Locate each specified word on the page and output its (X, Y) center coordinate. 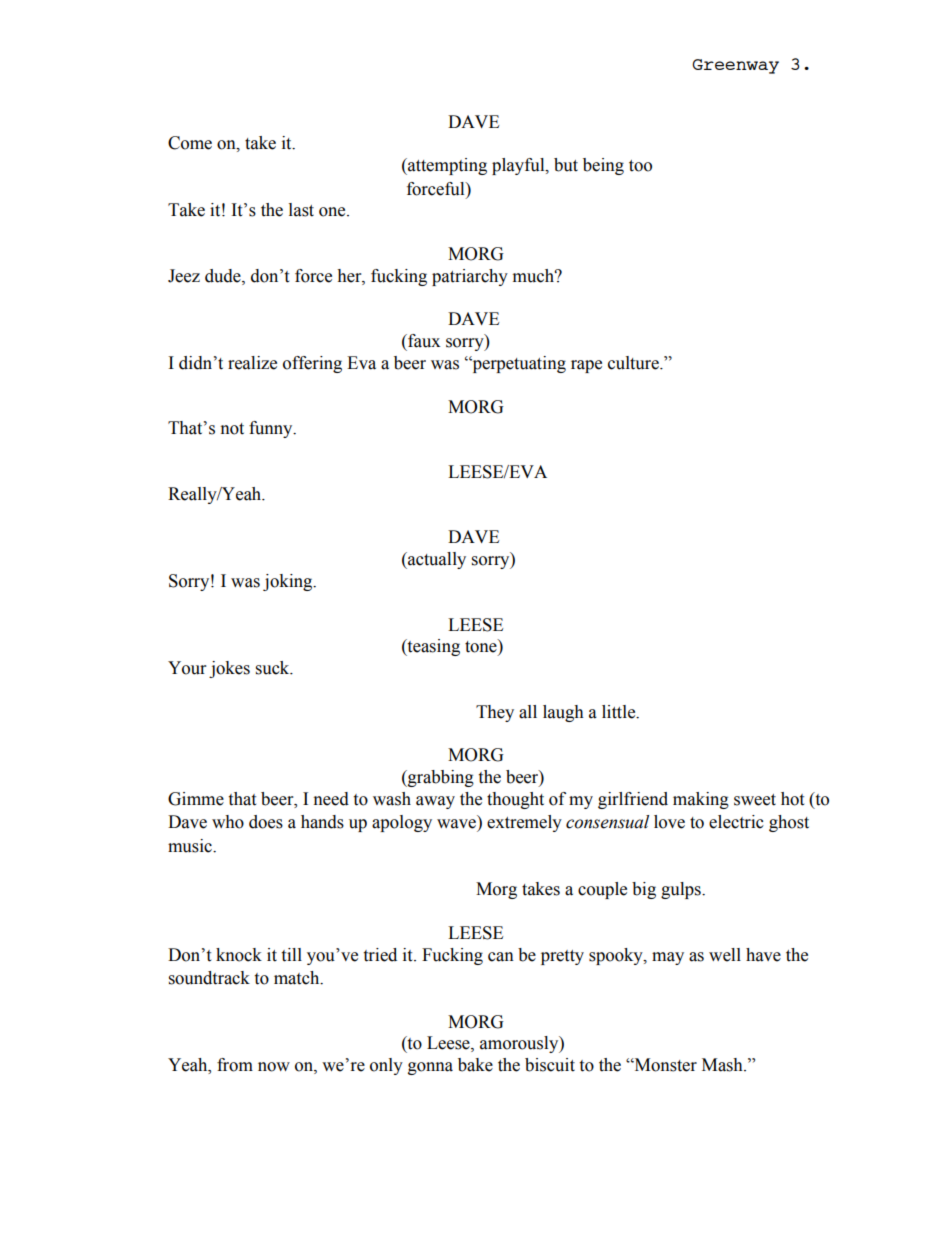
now (274, 1067)
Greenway (735, 66)
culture (634, 363)
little (620, 712)
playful (519, 166)
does (266, 822)
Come (190, 143)
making (701, 800)
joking (289, 582)
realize (252, 363)
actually (436, 560)
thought (515, 800)
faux (423, 341)
